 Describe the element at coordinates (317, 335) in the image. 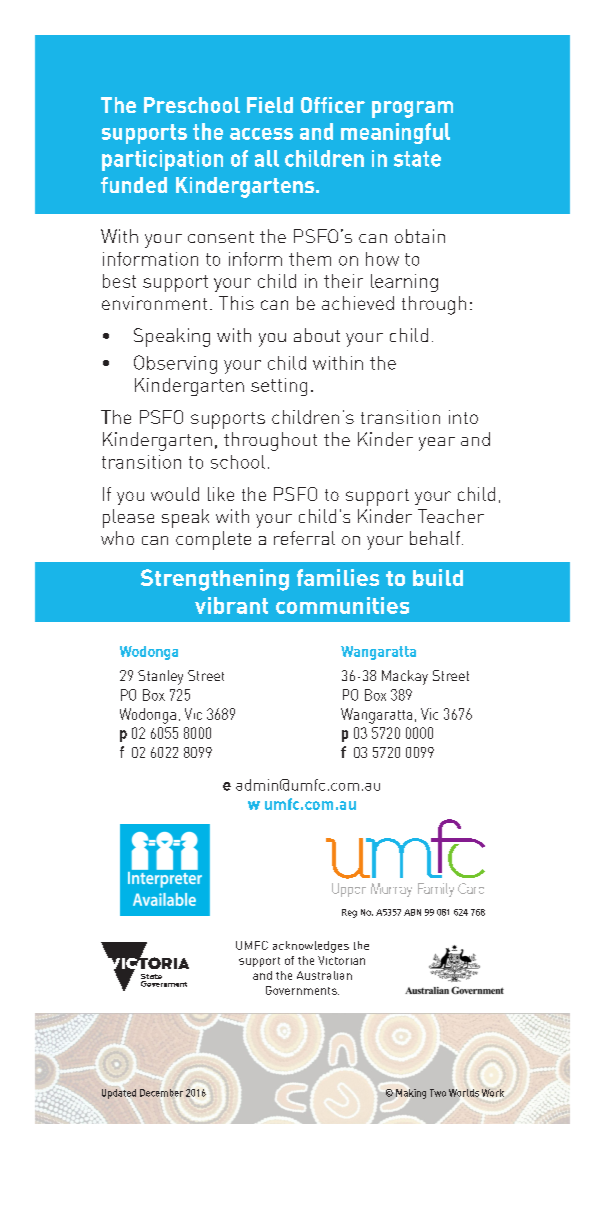

I see `about` at that location.
